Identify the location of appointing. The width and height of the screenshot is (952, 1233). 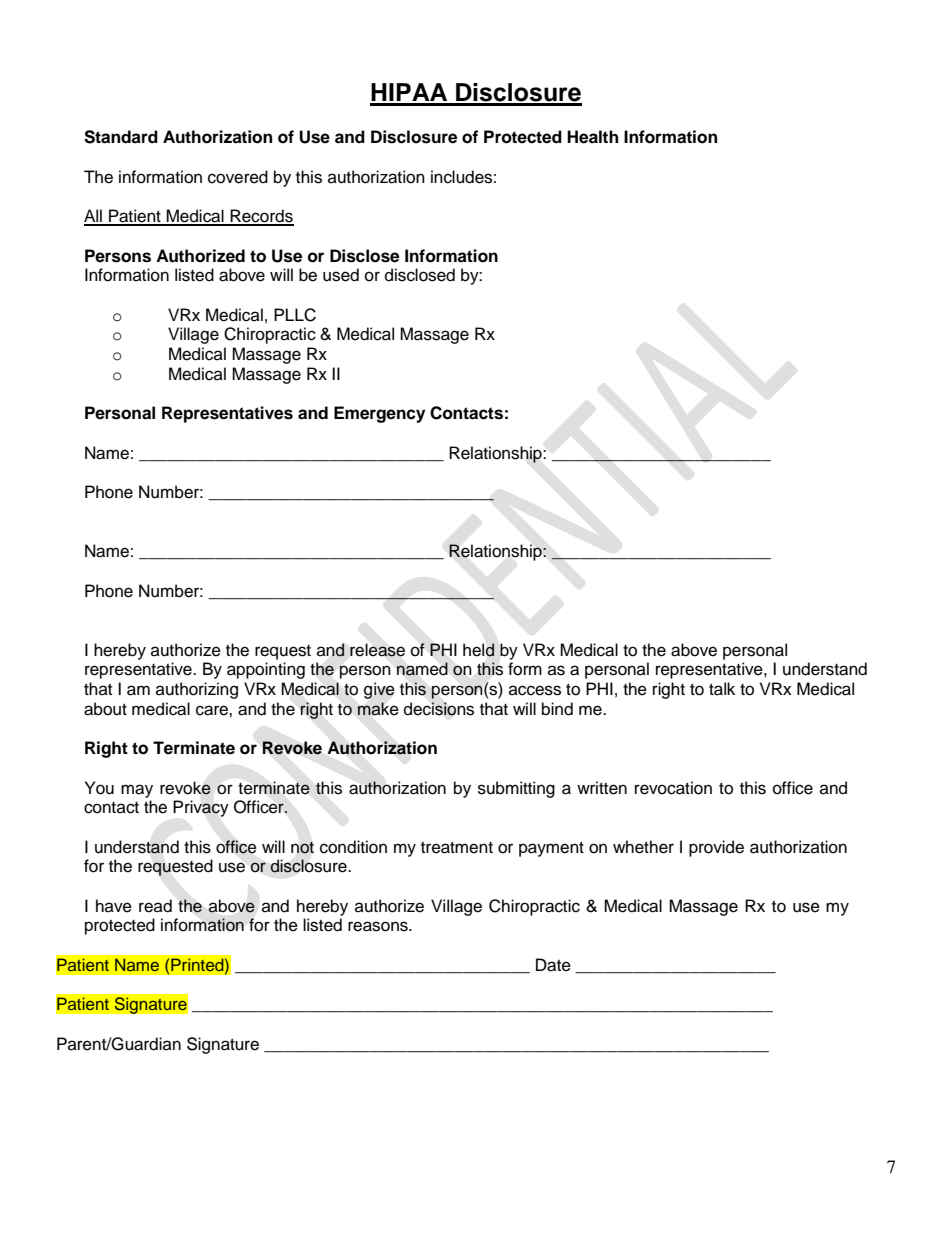
(266, 670).
